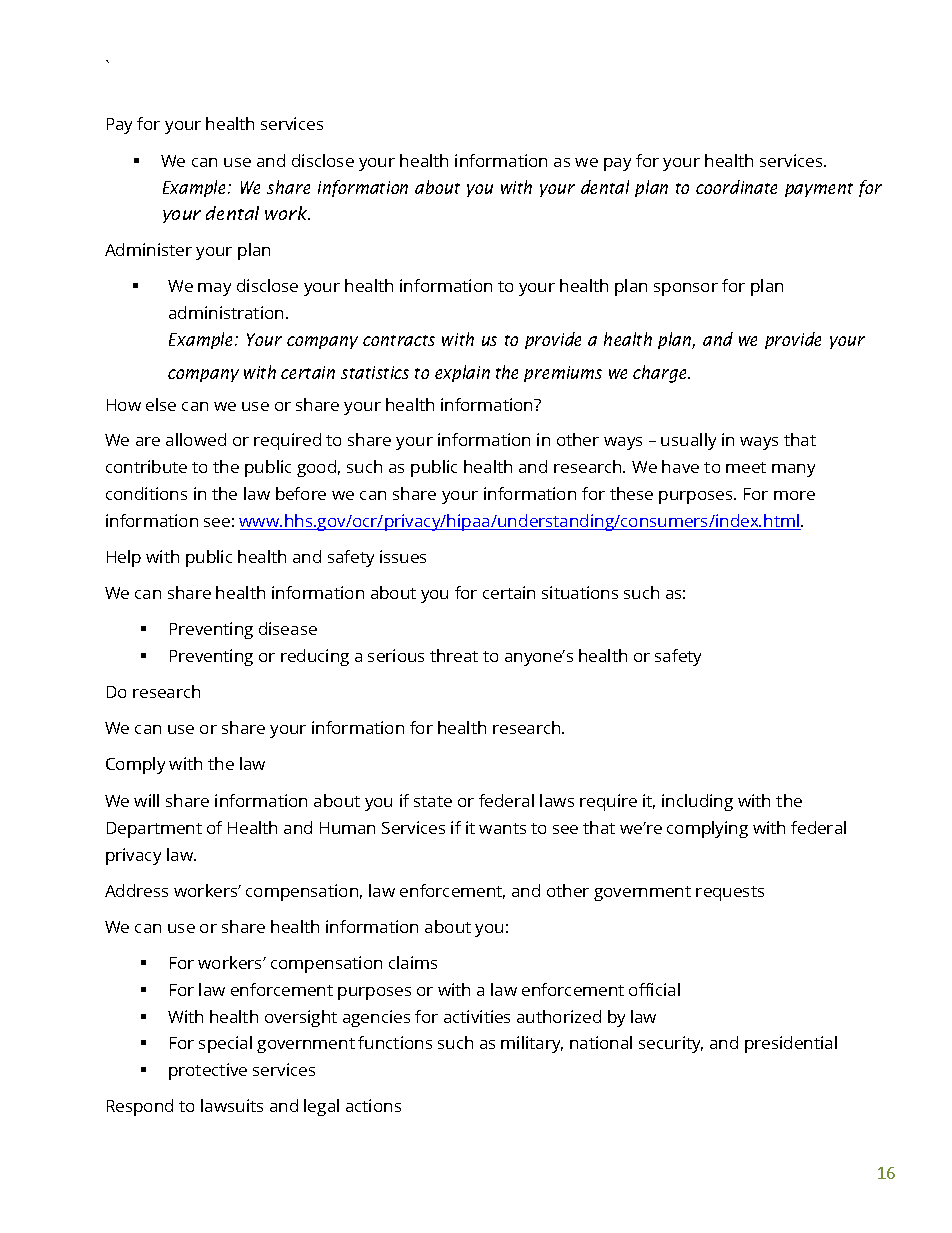  What do you see at coordinates (399, 340) in the image?
I see `contracts` at bounding box center [399, 340].
